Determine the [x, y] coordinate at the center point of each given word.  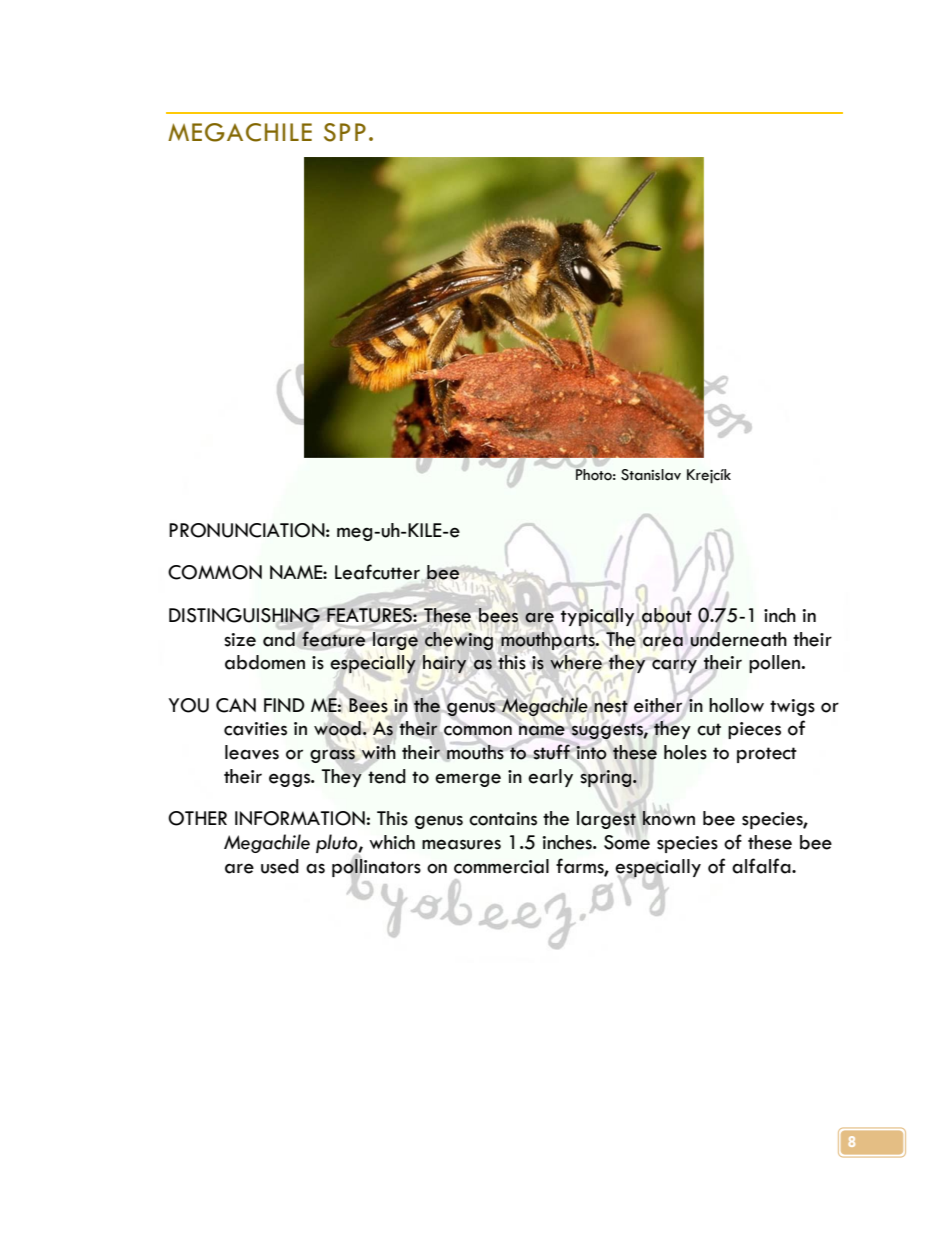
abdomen [265, 662]
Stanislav [651, 475]
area [662, 641]
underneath [738, 639]
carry [674, 667]
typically [598, 618]
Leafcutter [377, 572]
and [280, 639]
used [280, 866]
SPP [345, 132]
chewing [459, 641]
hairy [444, 664]
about [667, 615]
